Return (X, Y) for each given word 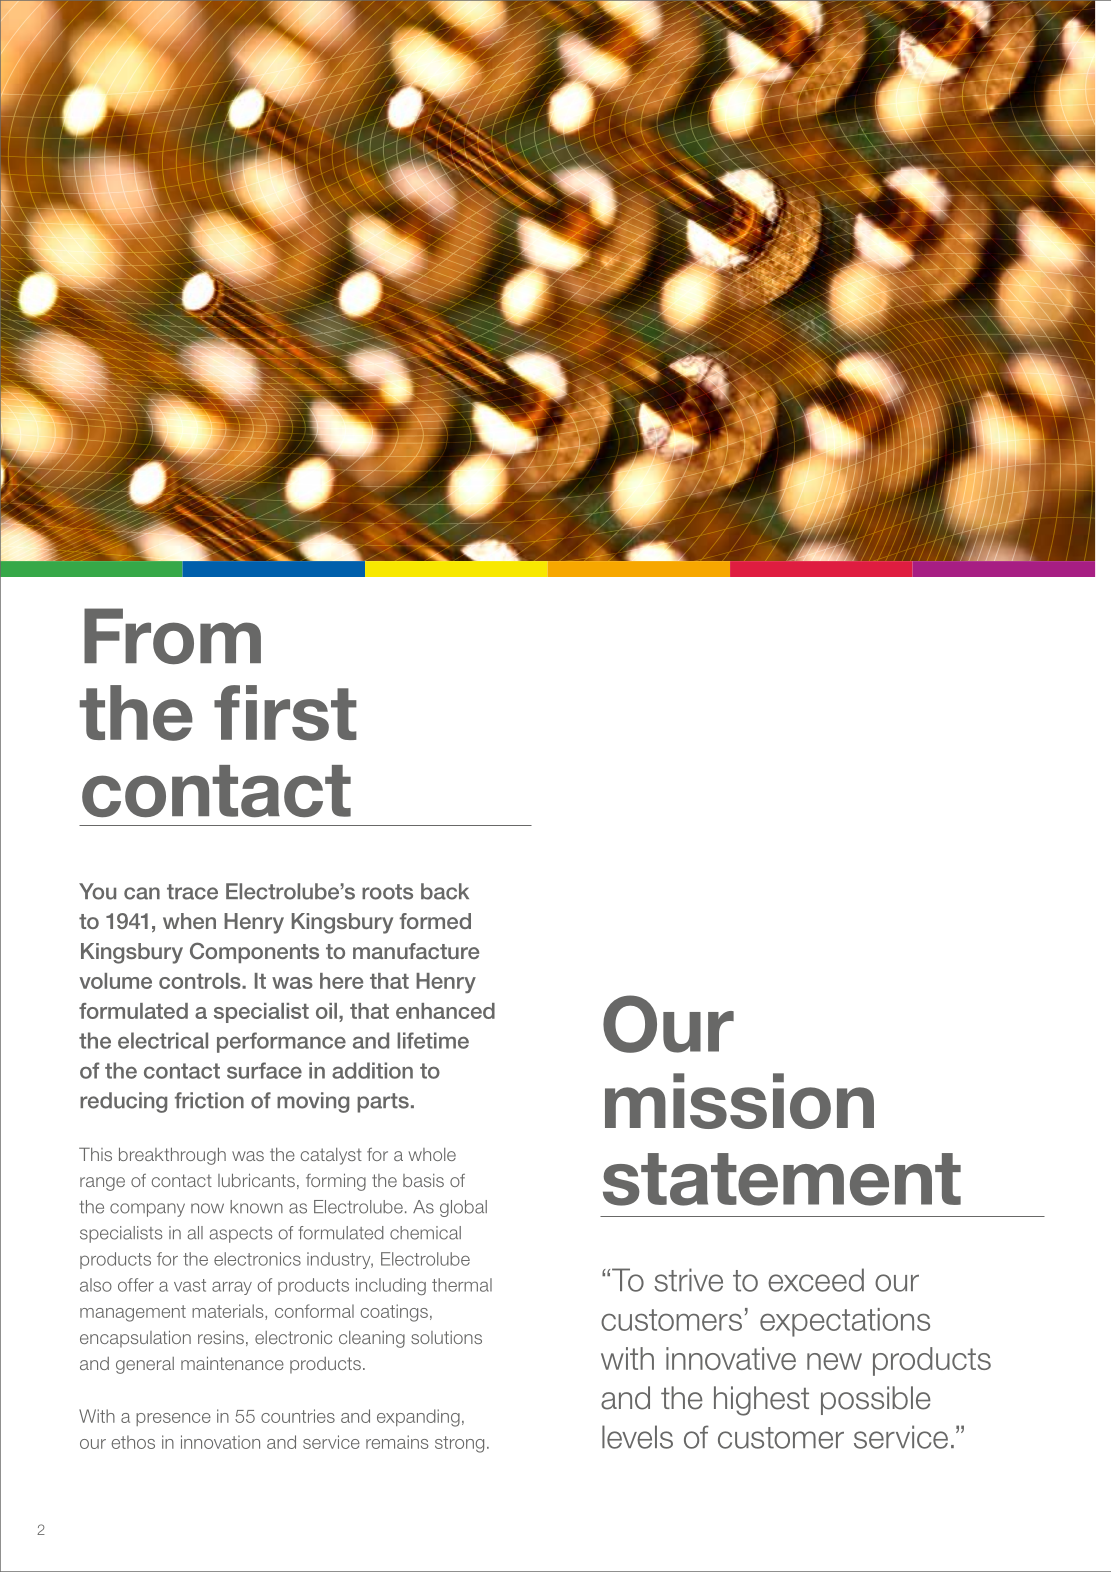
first (285, 713)
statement (782, 1179)
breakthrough (172, 1156)
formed (435, 921)
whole (432, 1154)
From (172, 636)
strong (459, 1444)
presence (173, 1419)
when (189, 921)
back (445, 891)
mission (739, 1101)
